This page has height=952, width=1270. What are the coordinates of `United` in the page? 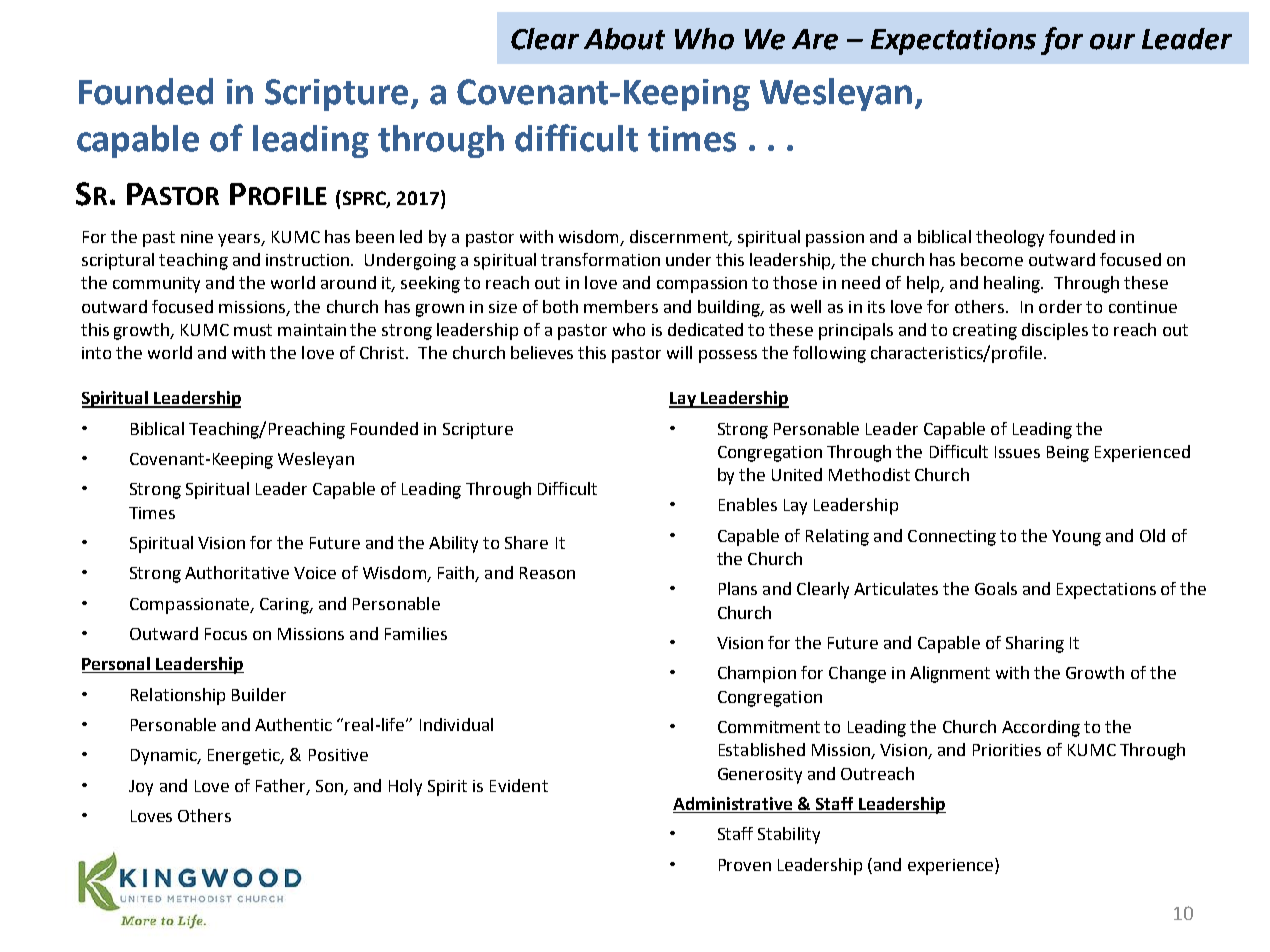 It's located at (797, 474).
